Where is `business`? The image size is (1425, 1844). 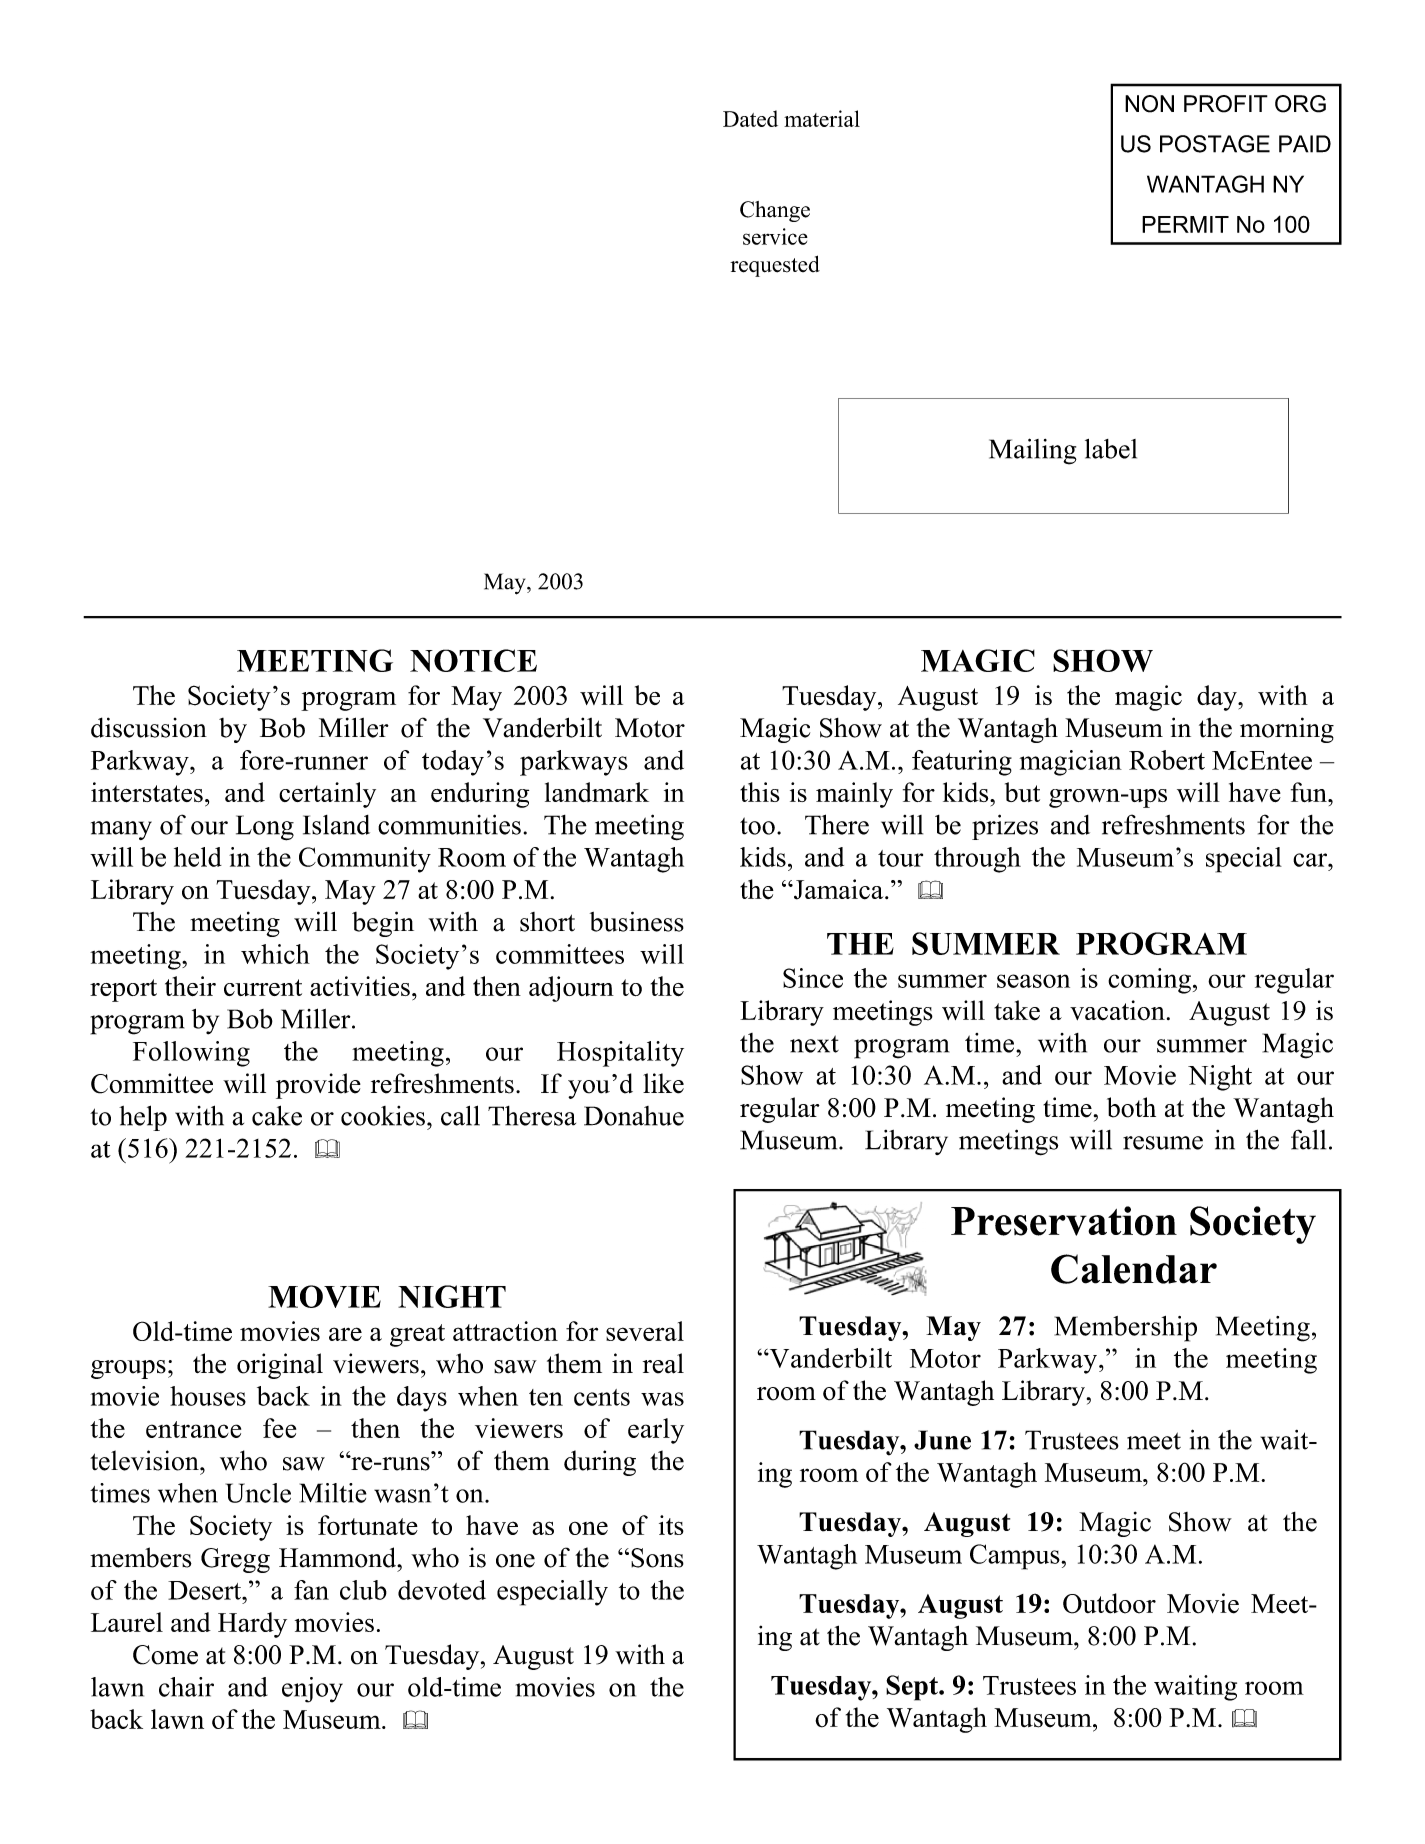 business is located at coordinates (637, 921).
